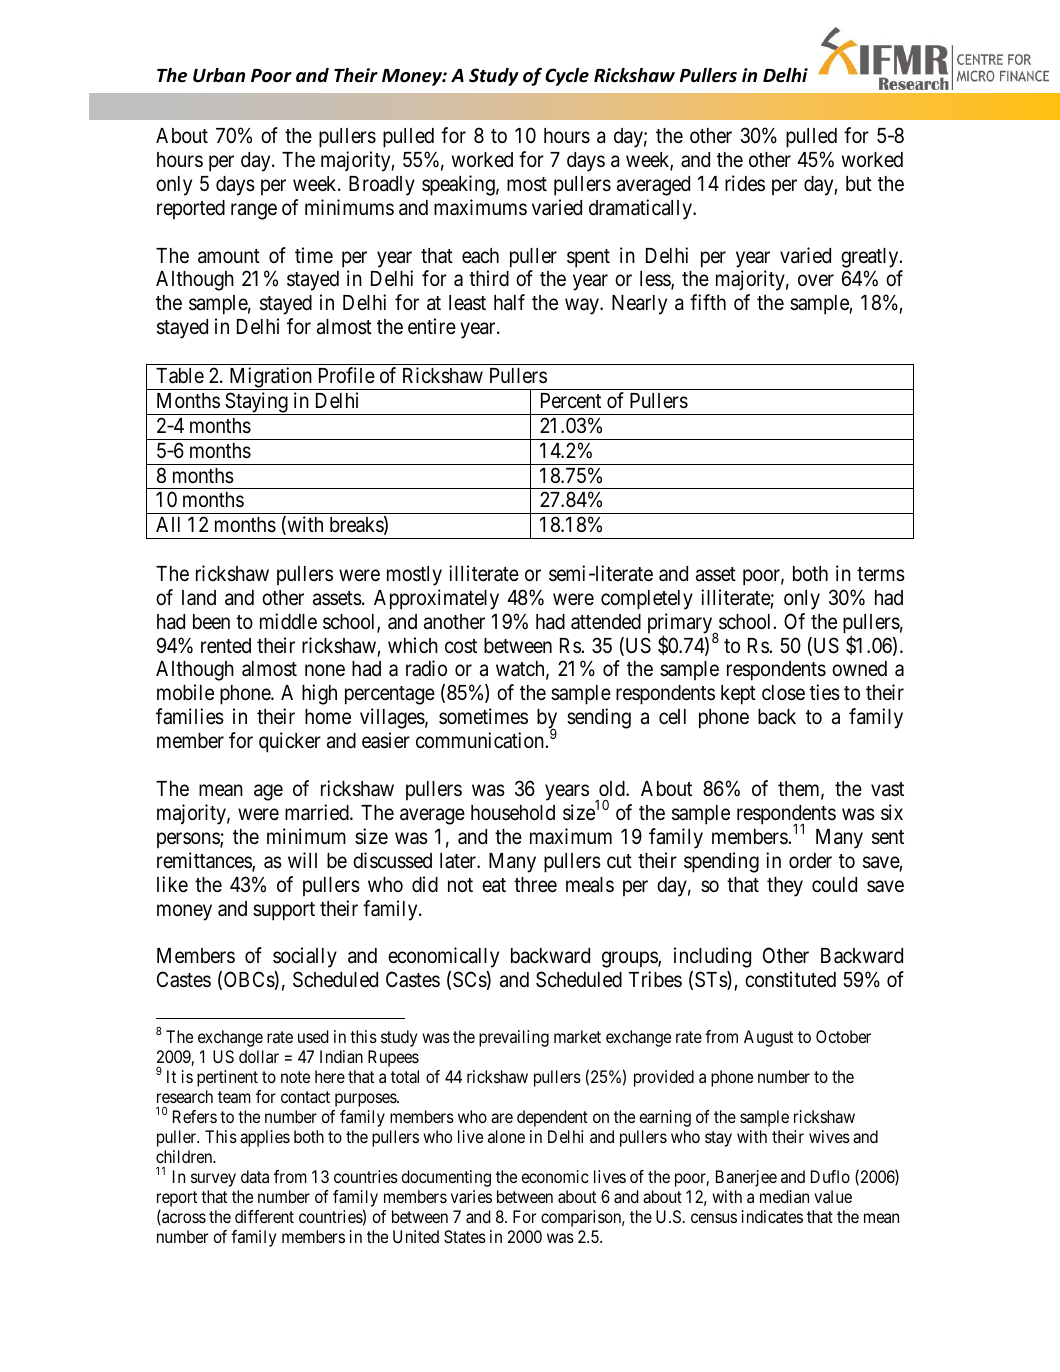  What do you see at coordinates (471, 1196) in the screenshot?
I see `varies` at bounding box center [471, 1196].
